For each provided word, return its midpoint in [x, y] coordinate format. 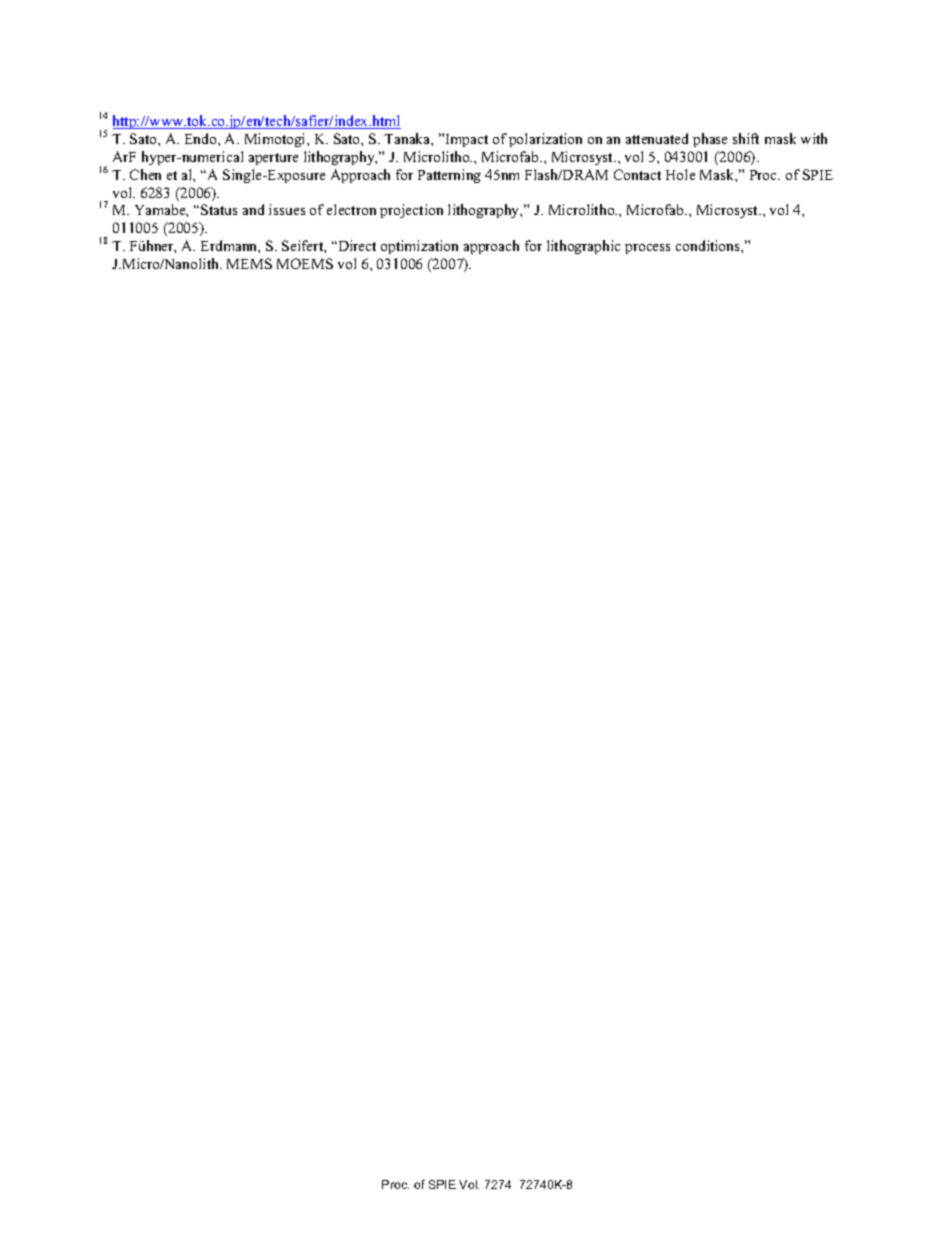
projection [411, 211]
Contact [637, 174]
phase [710, 140]
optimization [419, 247]
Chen [145, 174]
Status [219, 209]
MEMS [249, 263]
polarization [545, 140]
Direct [356, 245]
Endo [202, 138]
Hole [680, 174]
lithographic [583, 247]
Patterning [449, 176]
